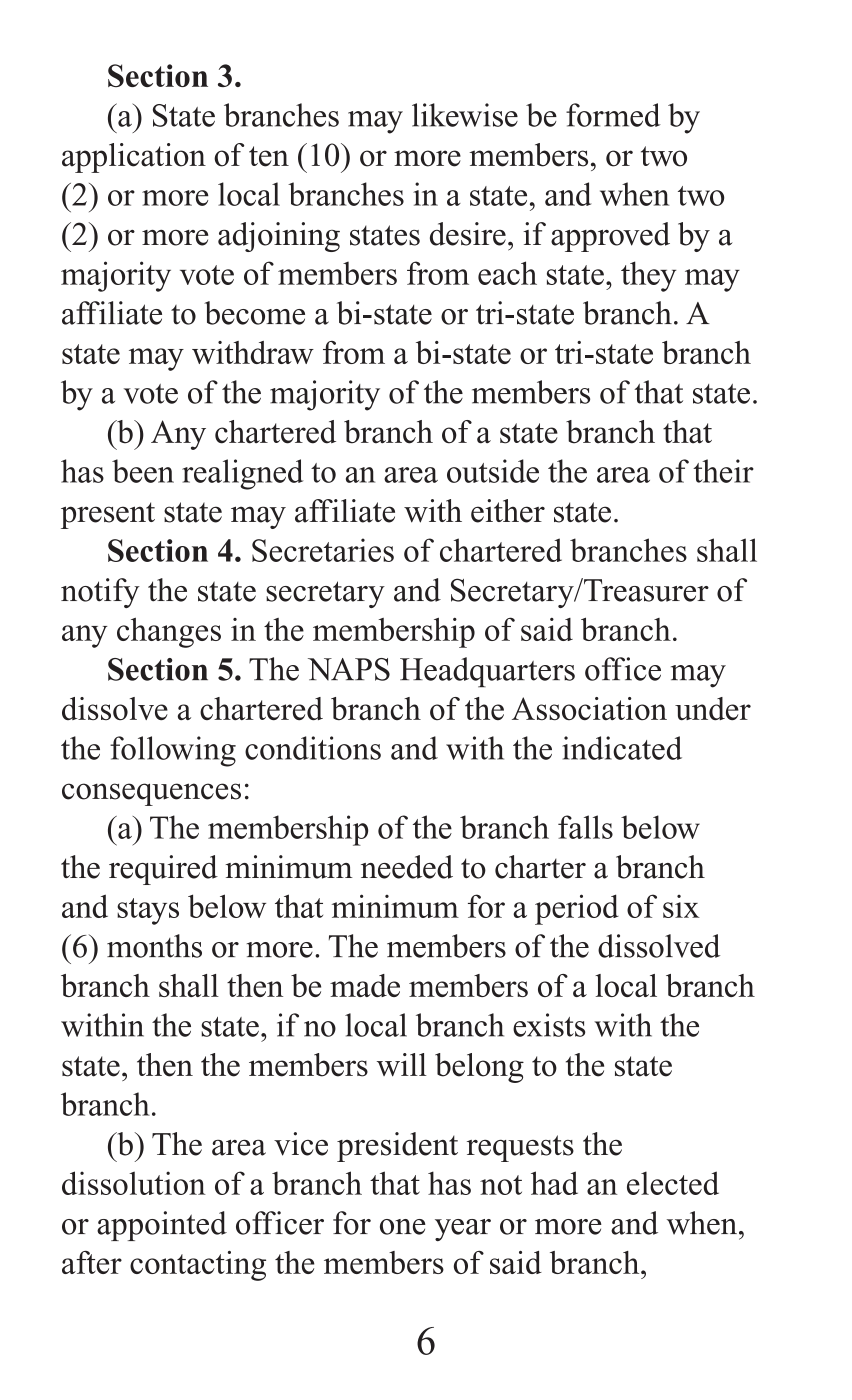 The image size is (852, 1400). What do you see at coordinates (134, 158) in the screenshot?
I see `application` at bounding box center [134, 158].
